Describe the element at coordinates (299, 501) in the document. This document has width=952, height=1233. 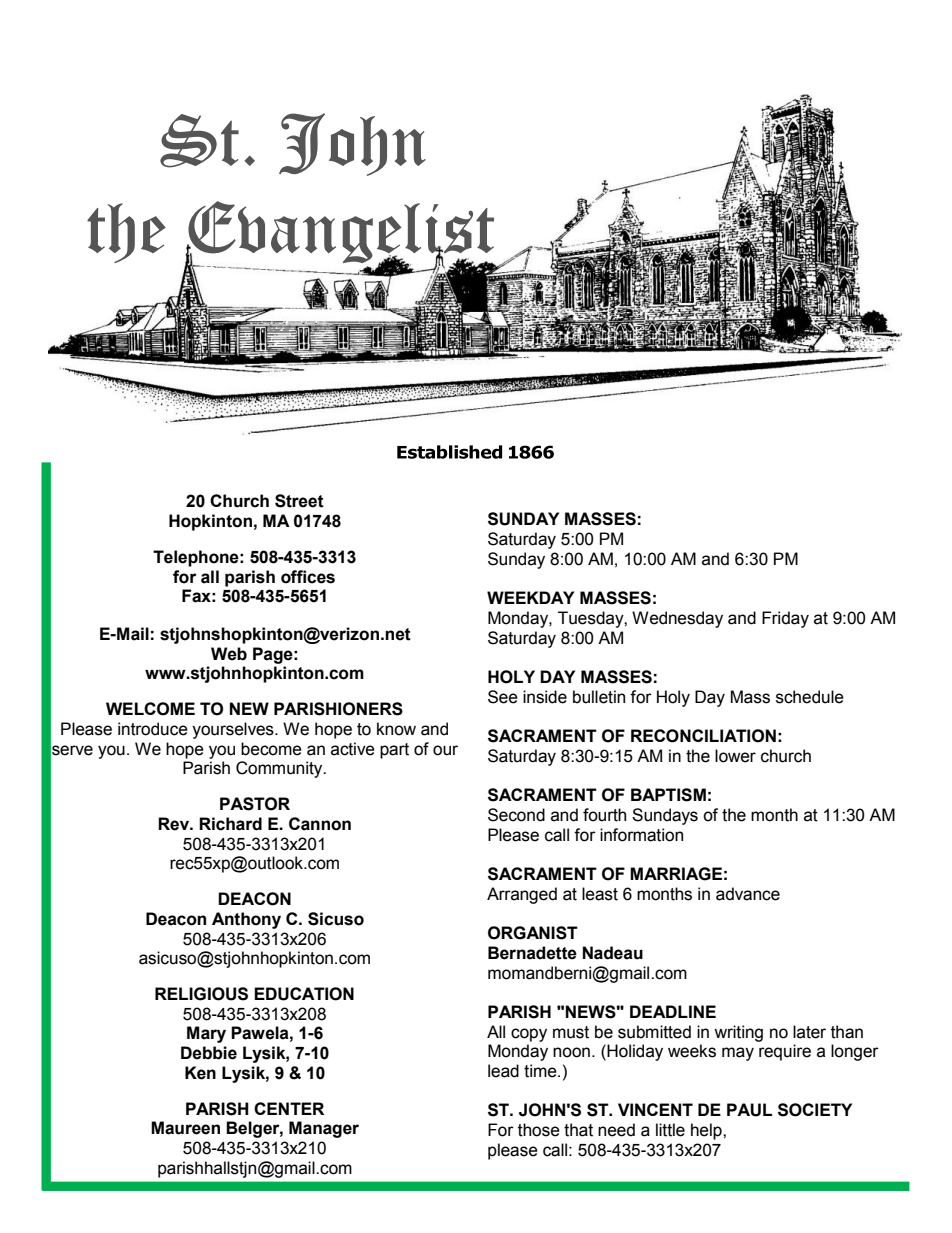
I see `Street` at that location.
